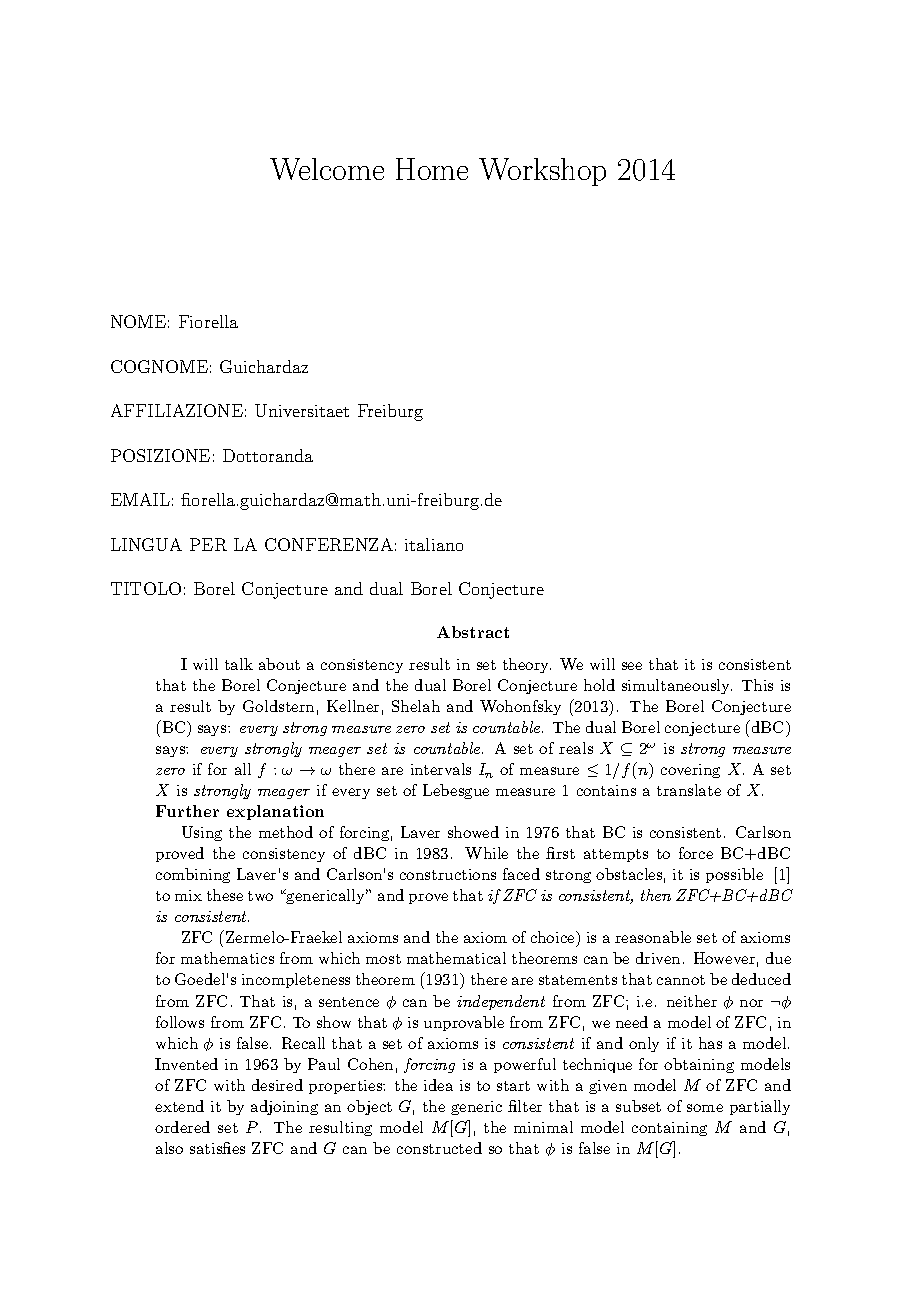 The width and height of the screenshot is (924, 1308). What do you see at coordinates (473, 632) in the screenshot?
I see `Abstract` at bounding box center [473, 632].
